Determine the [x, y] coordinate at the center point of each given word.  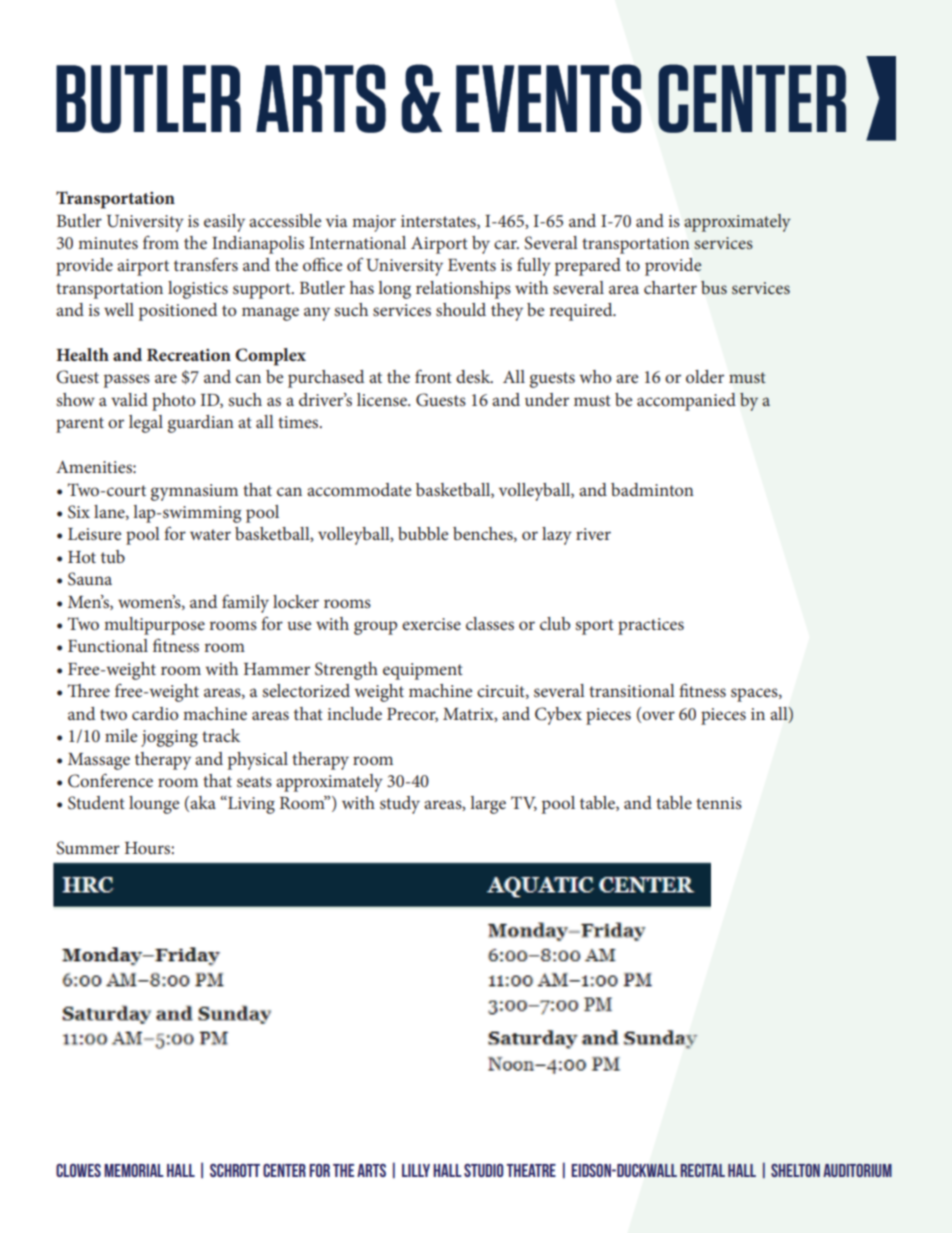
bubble [423, 533]
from [161, 242]
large [488, 805]
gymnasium [194, 492]
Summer [88, 848]
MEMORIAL [134, 1170]
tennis [719, 803]
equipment [423, 671]
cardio [155, 713]
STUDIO [484, 1170]
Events [472, 265]
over [657, 716]
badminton [652, 489]
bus [714, 287]
